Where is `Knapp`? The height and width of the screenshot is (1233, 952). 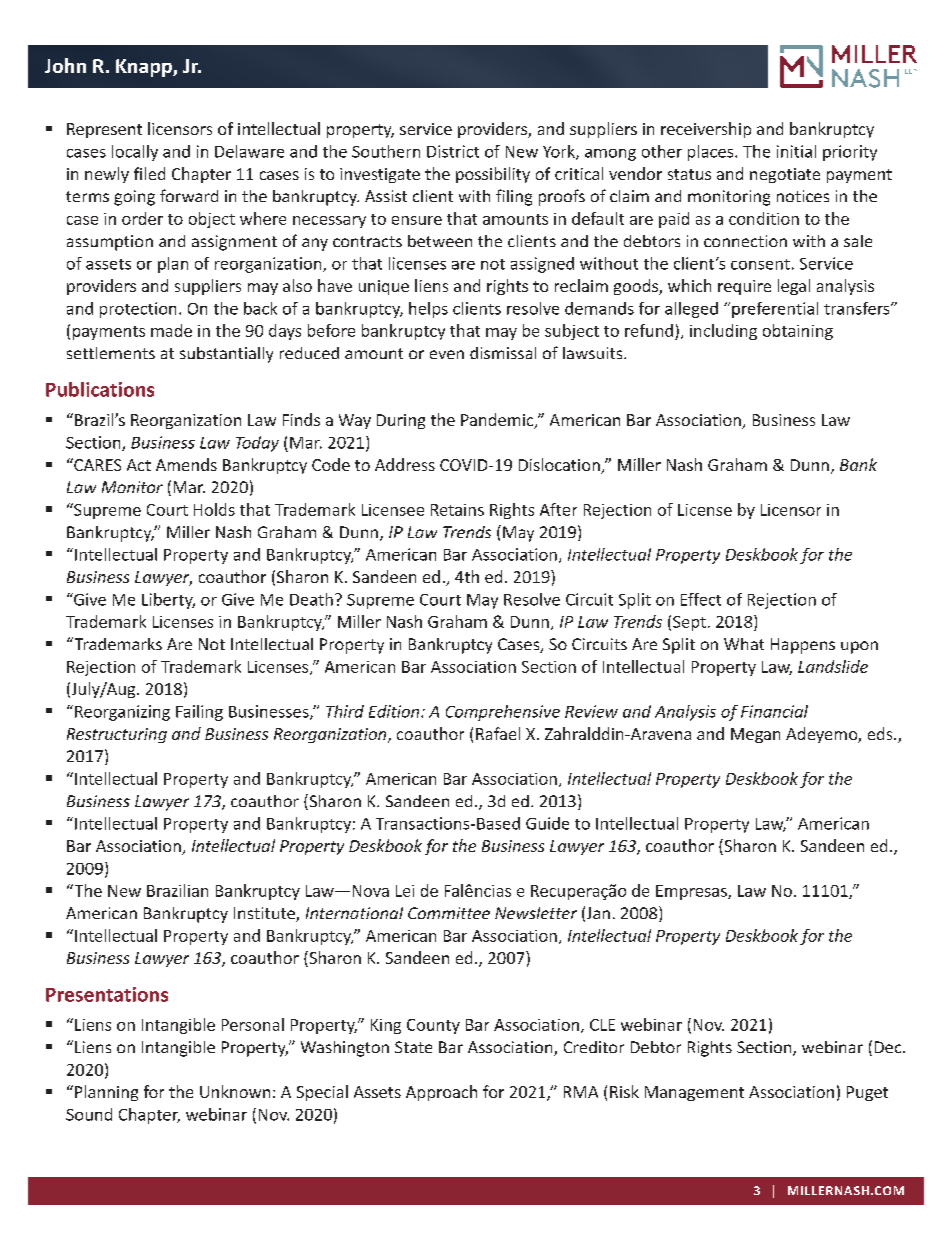
Knapp is located at coordinates (145, 68).
